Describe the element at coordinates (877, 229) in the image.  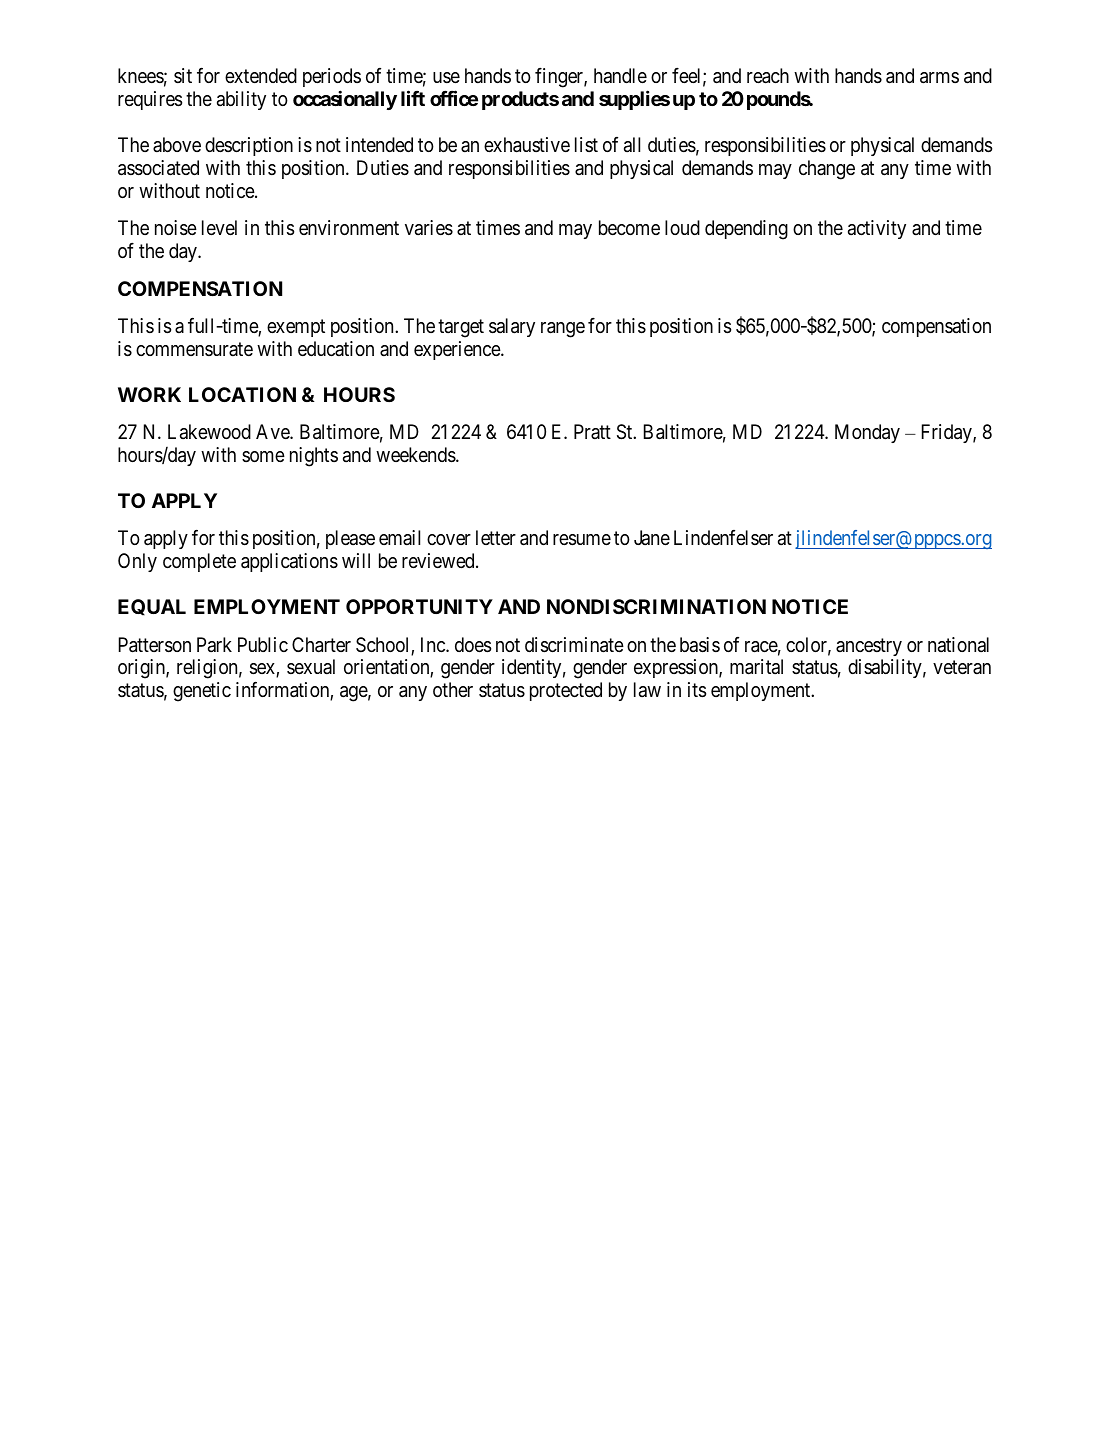
I see `activity` at that location.
